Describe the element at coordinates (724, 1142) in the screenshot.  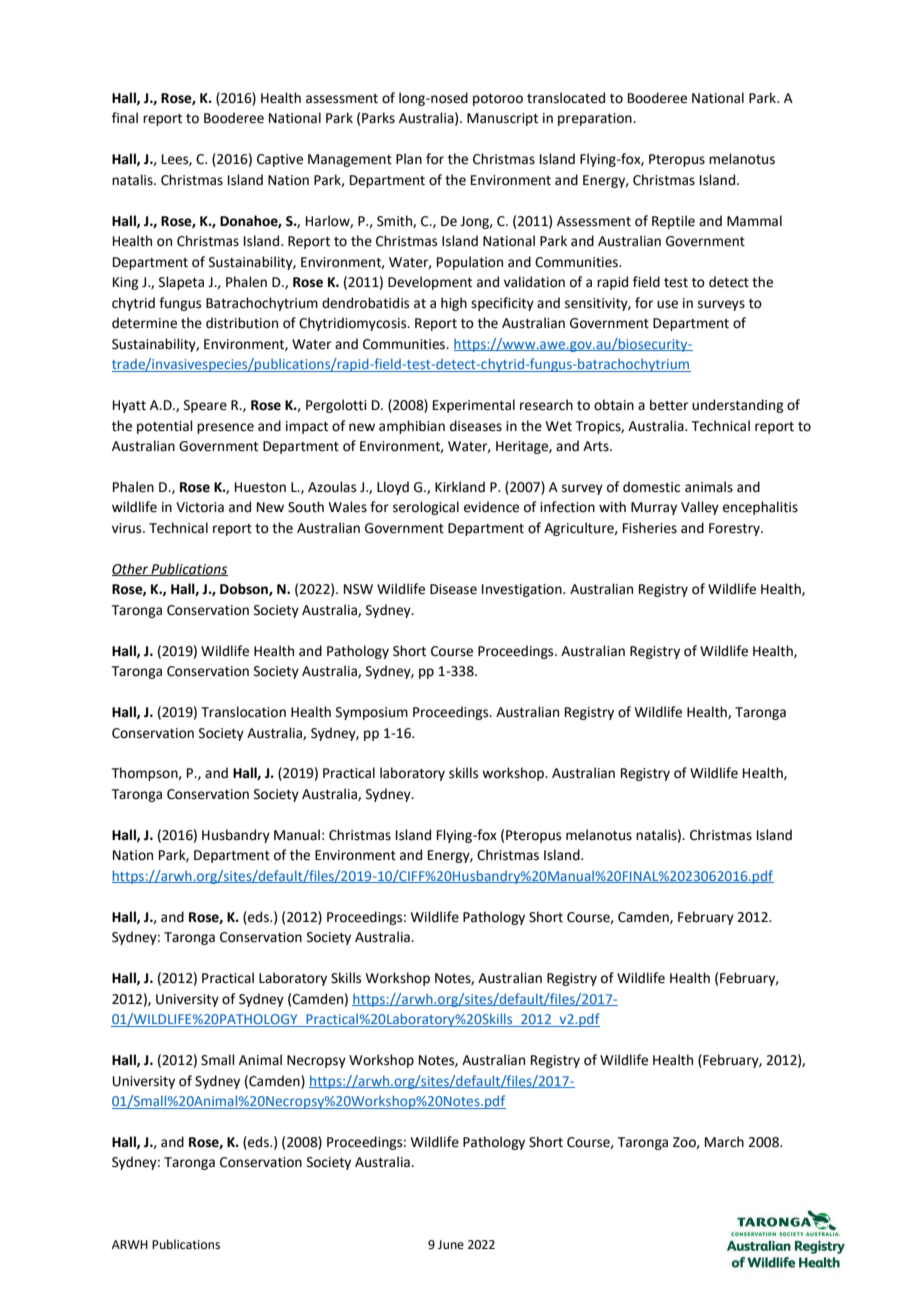
I see `March` at that location.
